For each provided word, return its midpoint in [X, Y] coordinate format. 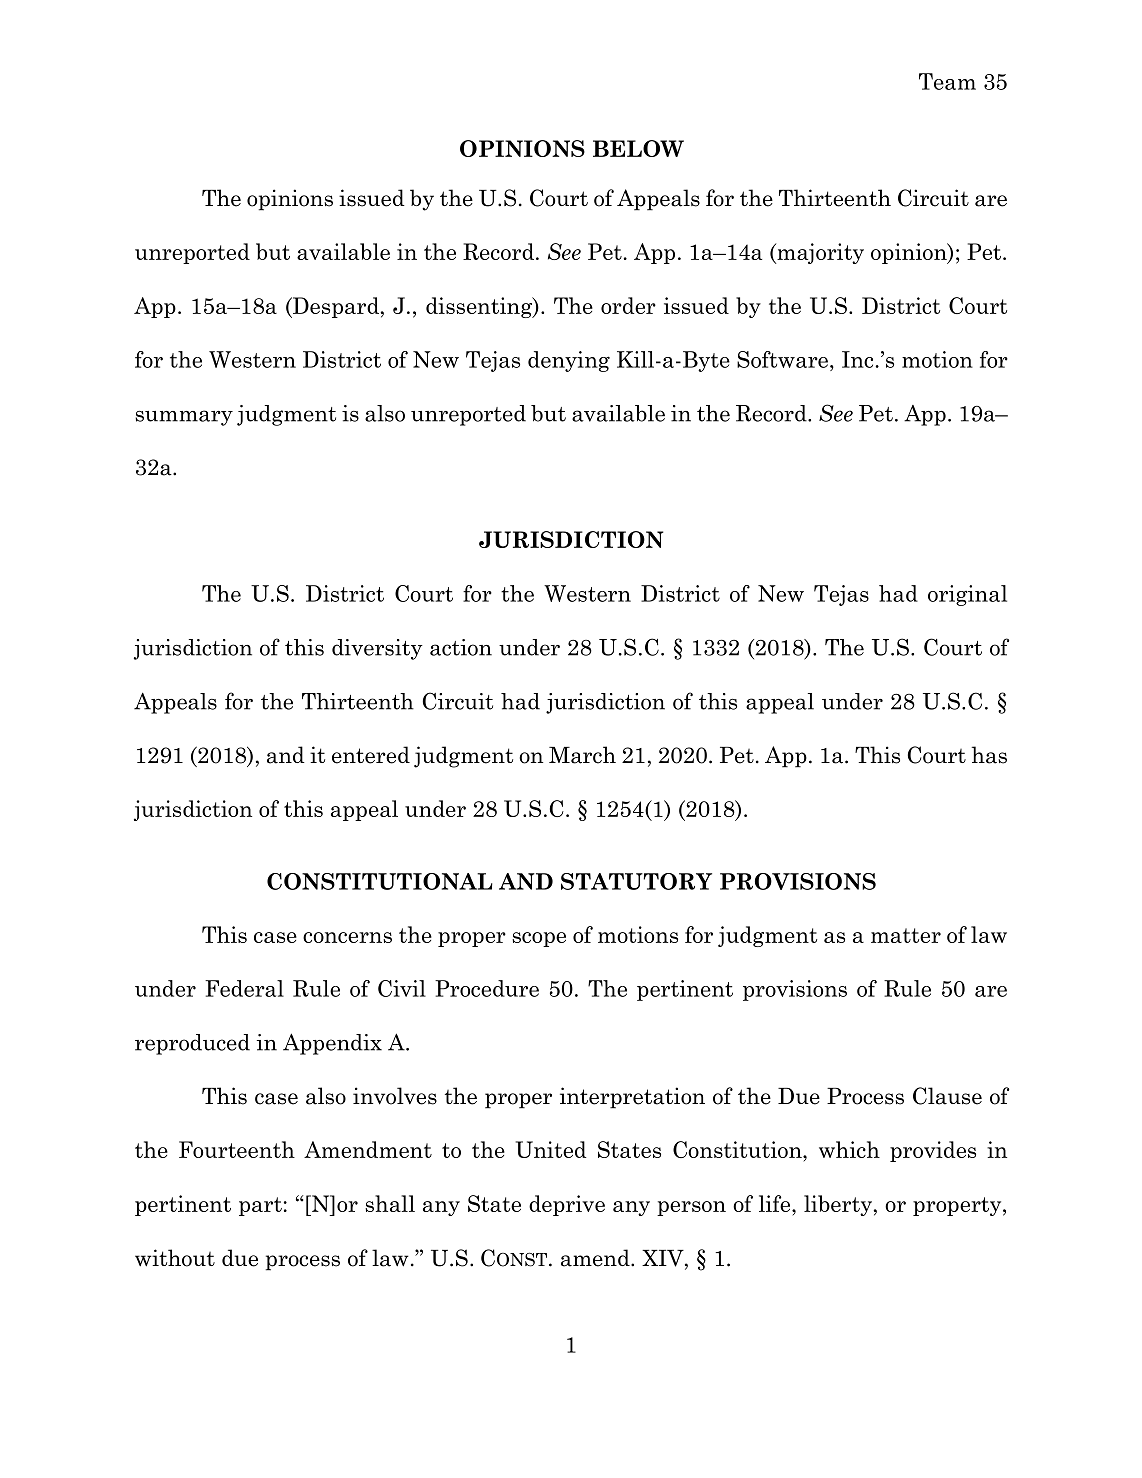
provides [933, 1151]
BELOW [638, 148]
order [628, 305]
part [260, 1206]
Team [947, 81]
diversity [377, 649]
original [967, 595]
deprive [567, 1205]
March [582, 755]
